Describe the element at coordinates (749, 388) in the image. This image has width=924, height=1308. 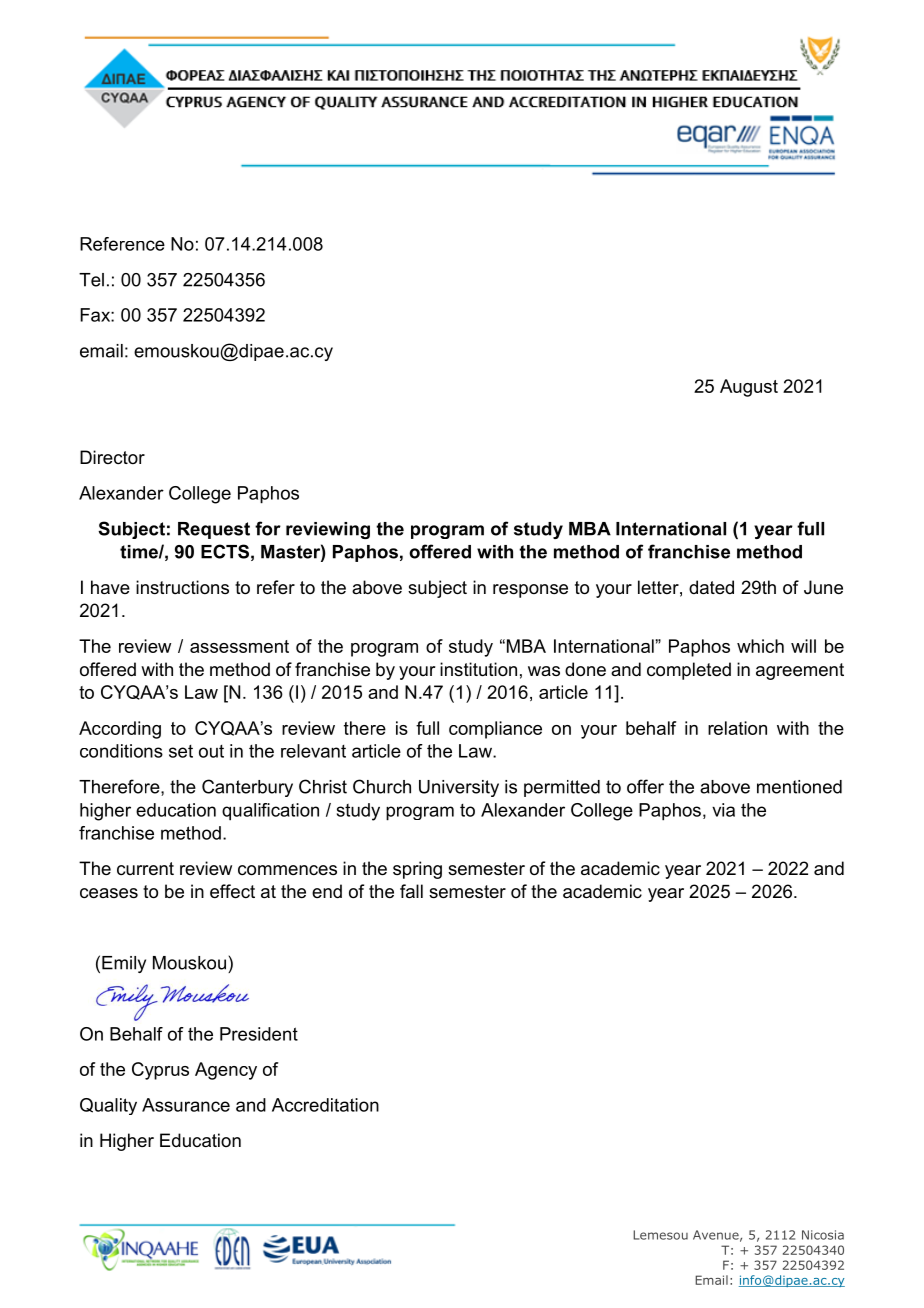
I see `August` at that location.
